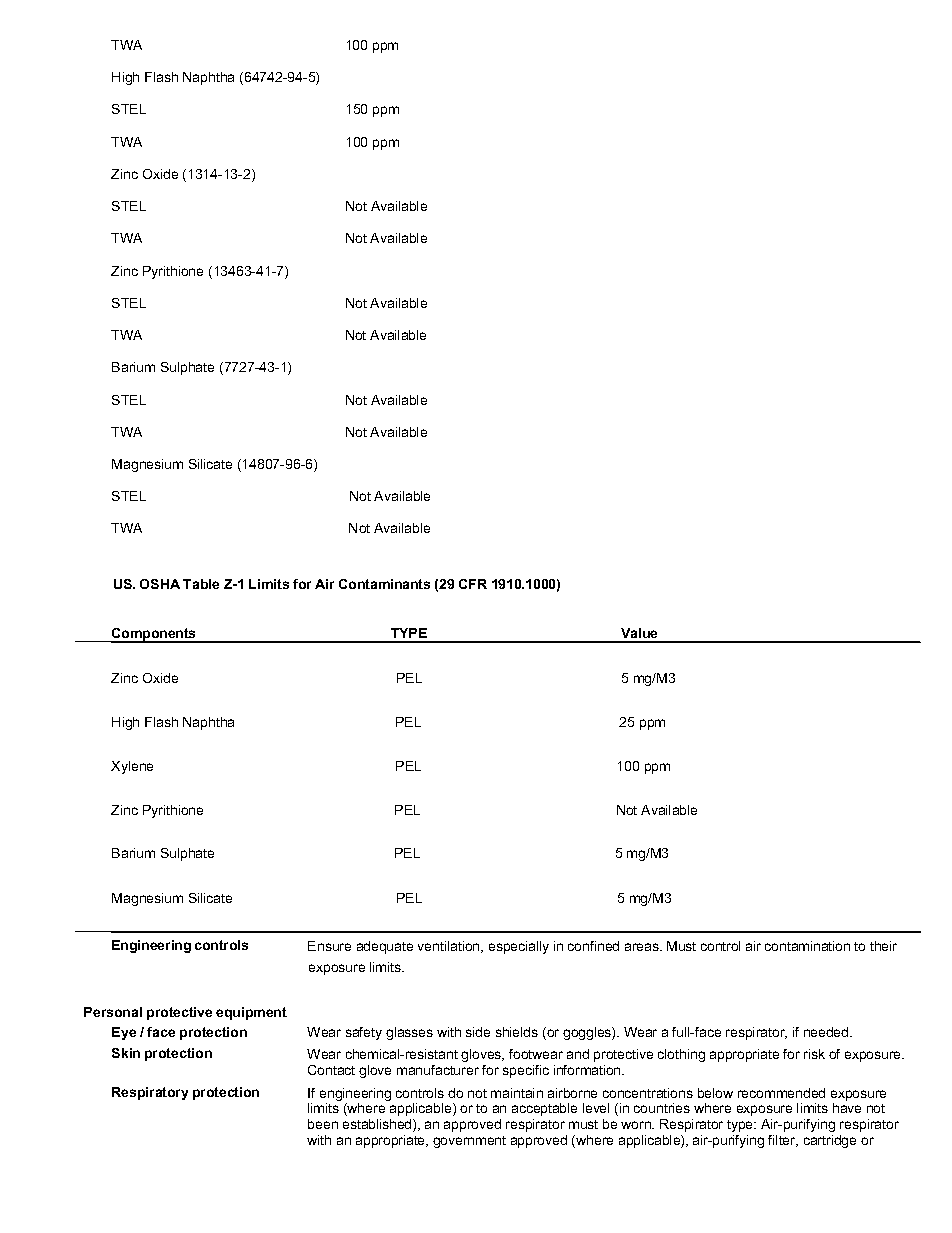  Describe the element at coordinates (807, 946) in the screenshot. I see `contamination` at that location.
